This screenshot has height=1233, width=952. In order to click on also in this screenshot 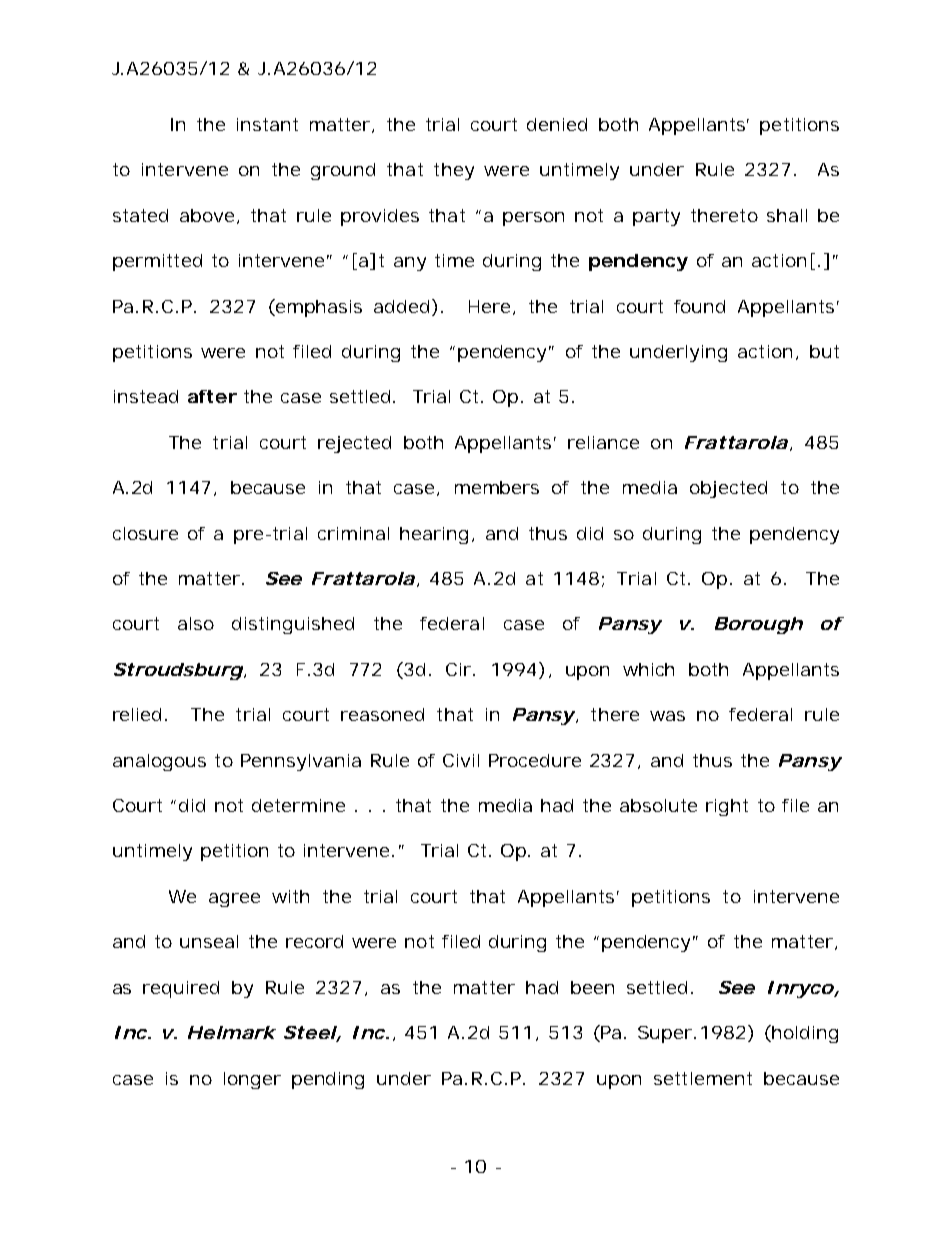, I will do `click(196, 623)`.
